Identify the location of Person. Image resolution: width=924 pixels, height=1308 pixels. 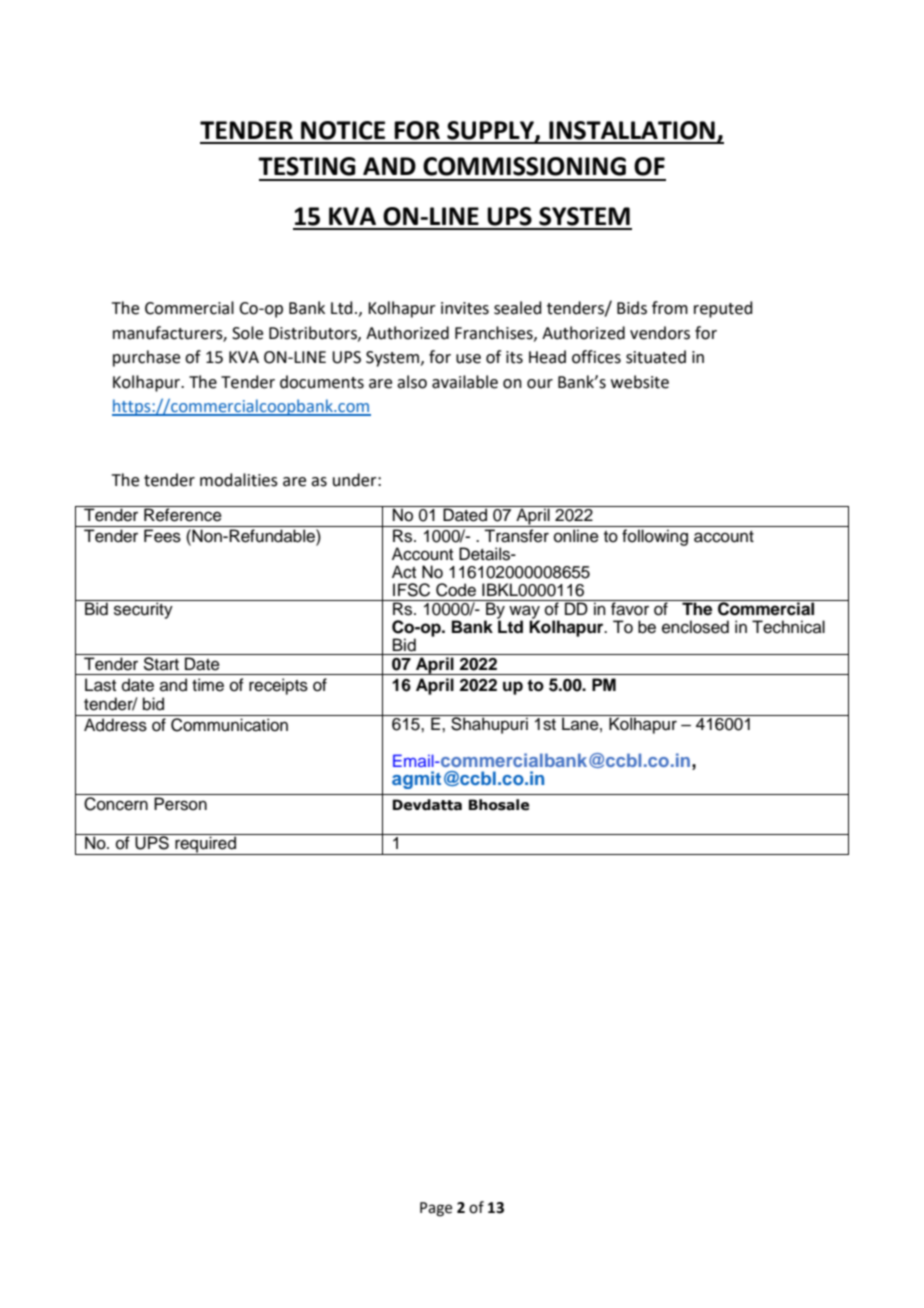
(180, 804).
